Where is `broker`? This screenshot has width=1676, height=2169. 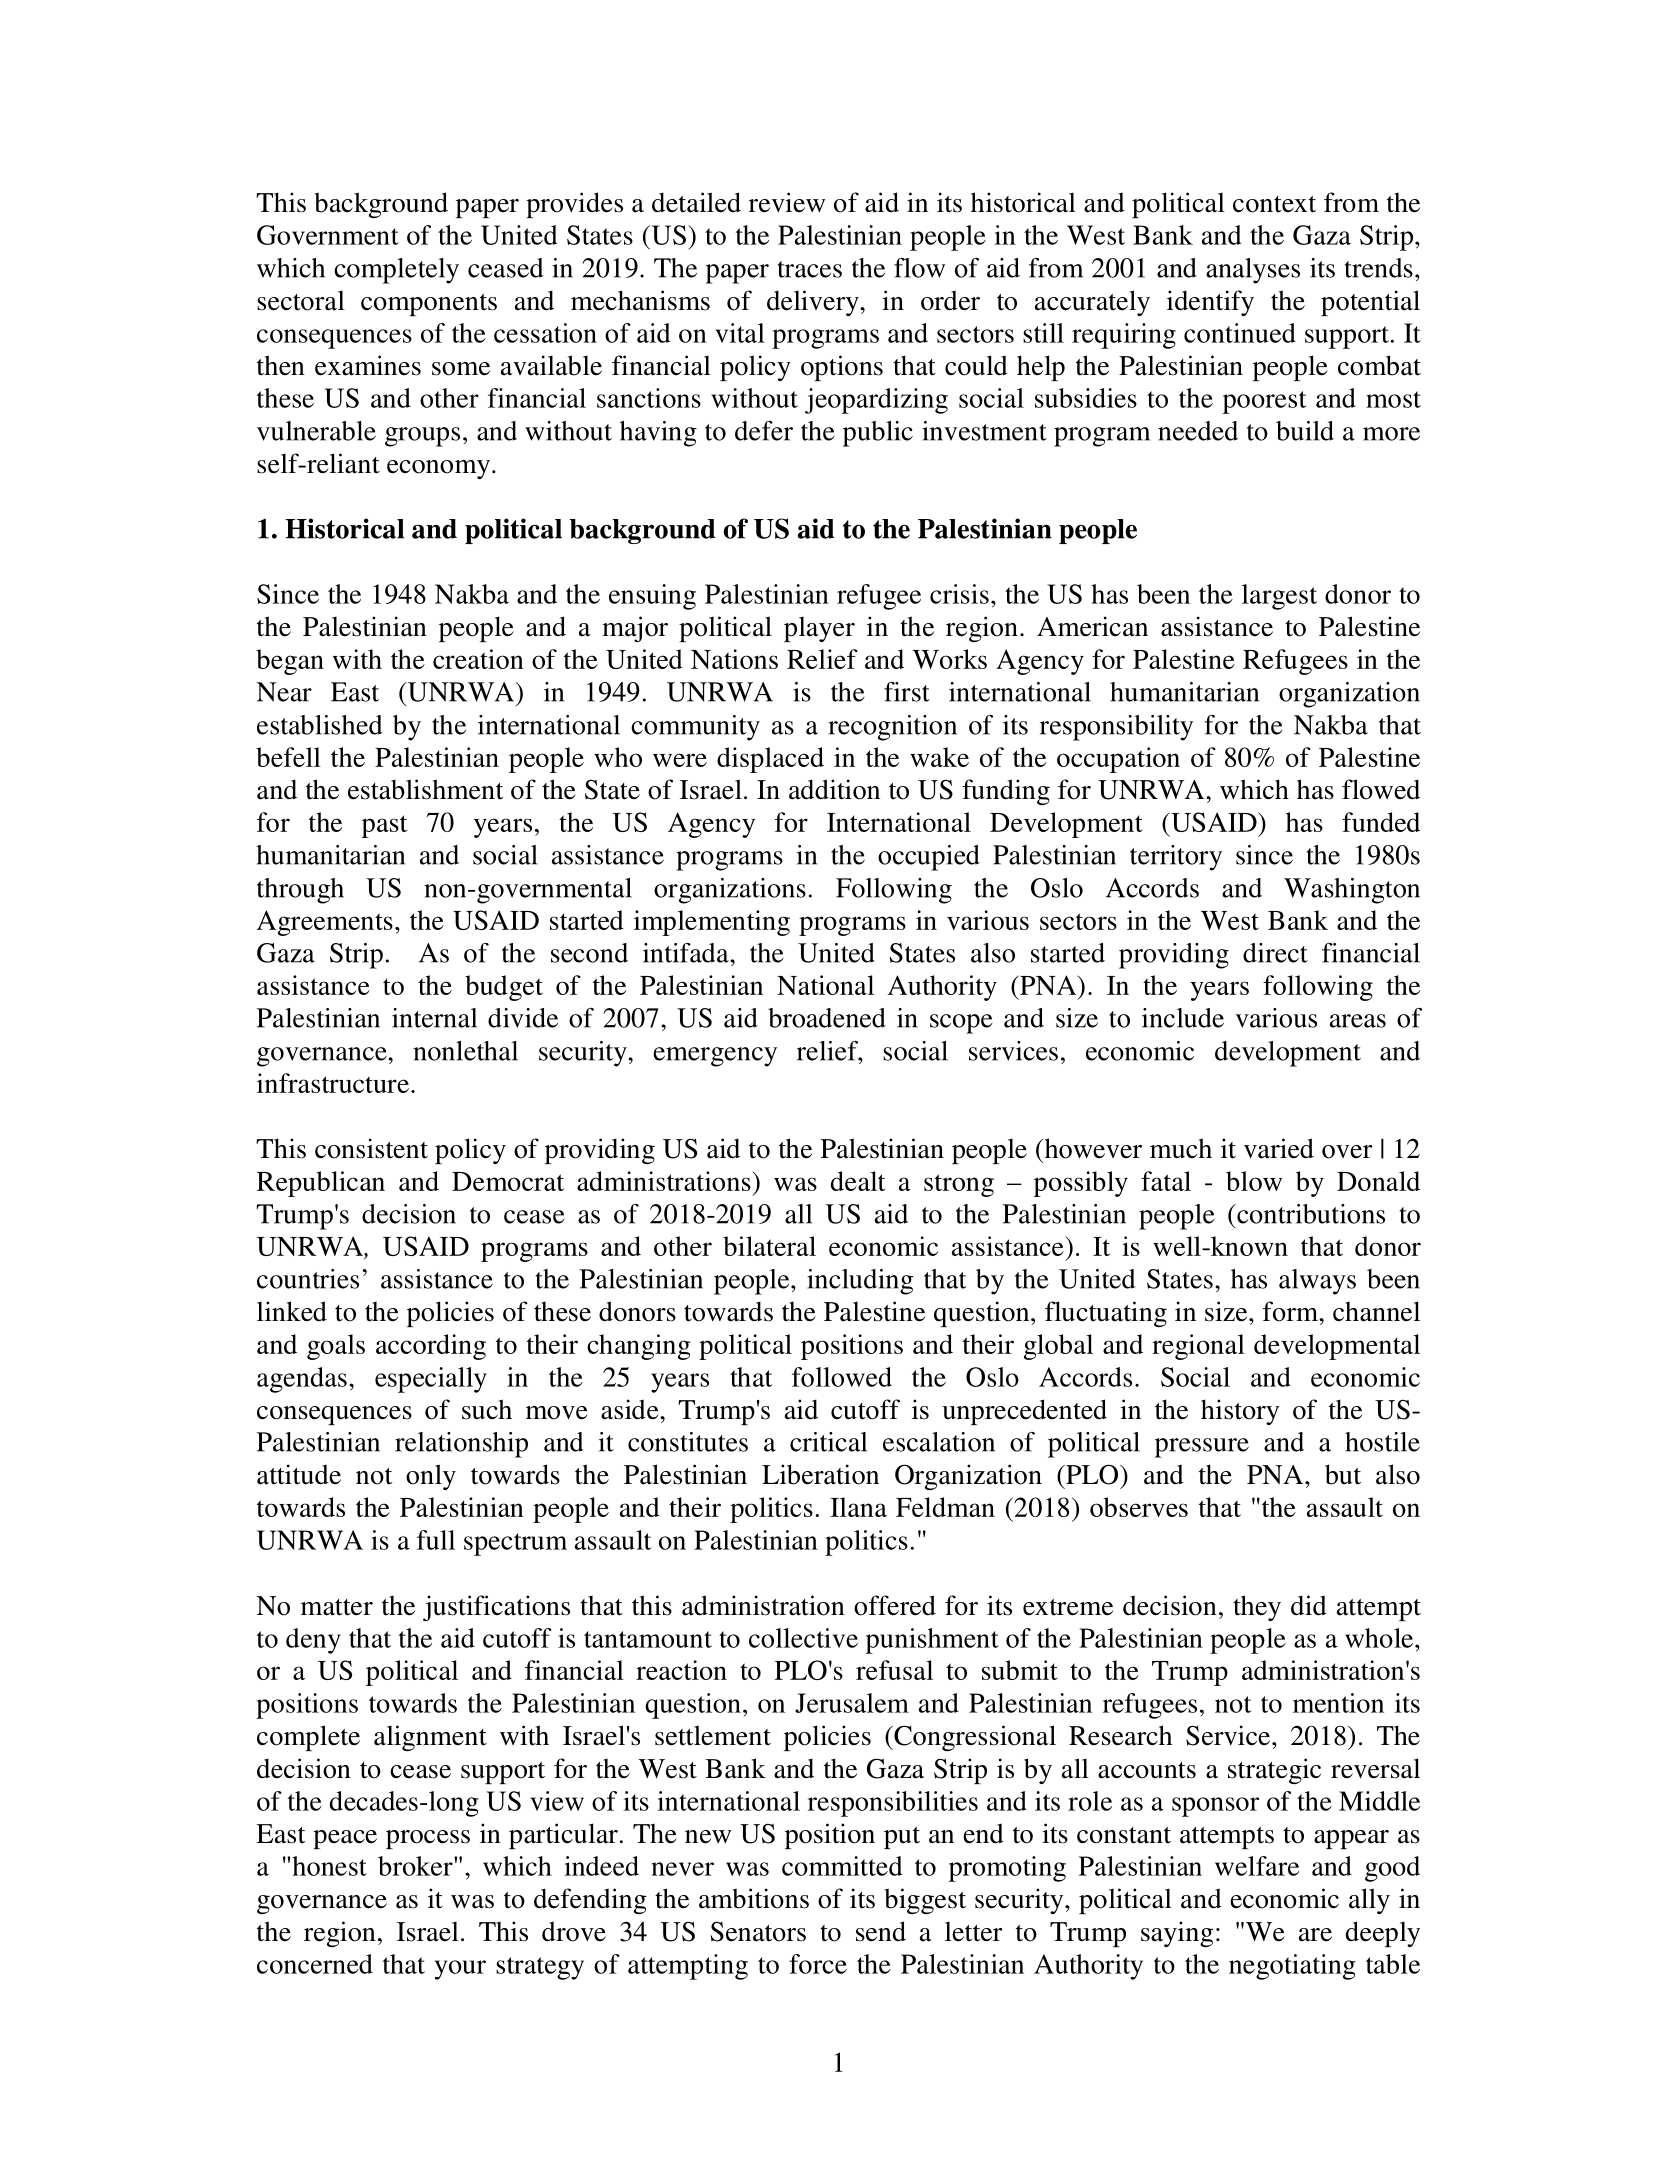
broker is located at coordinates (416, 1866).
